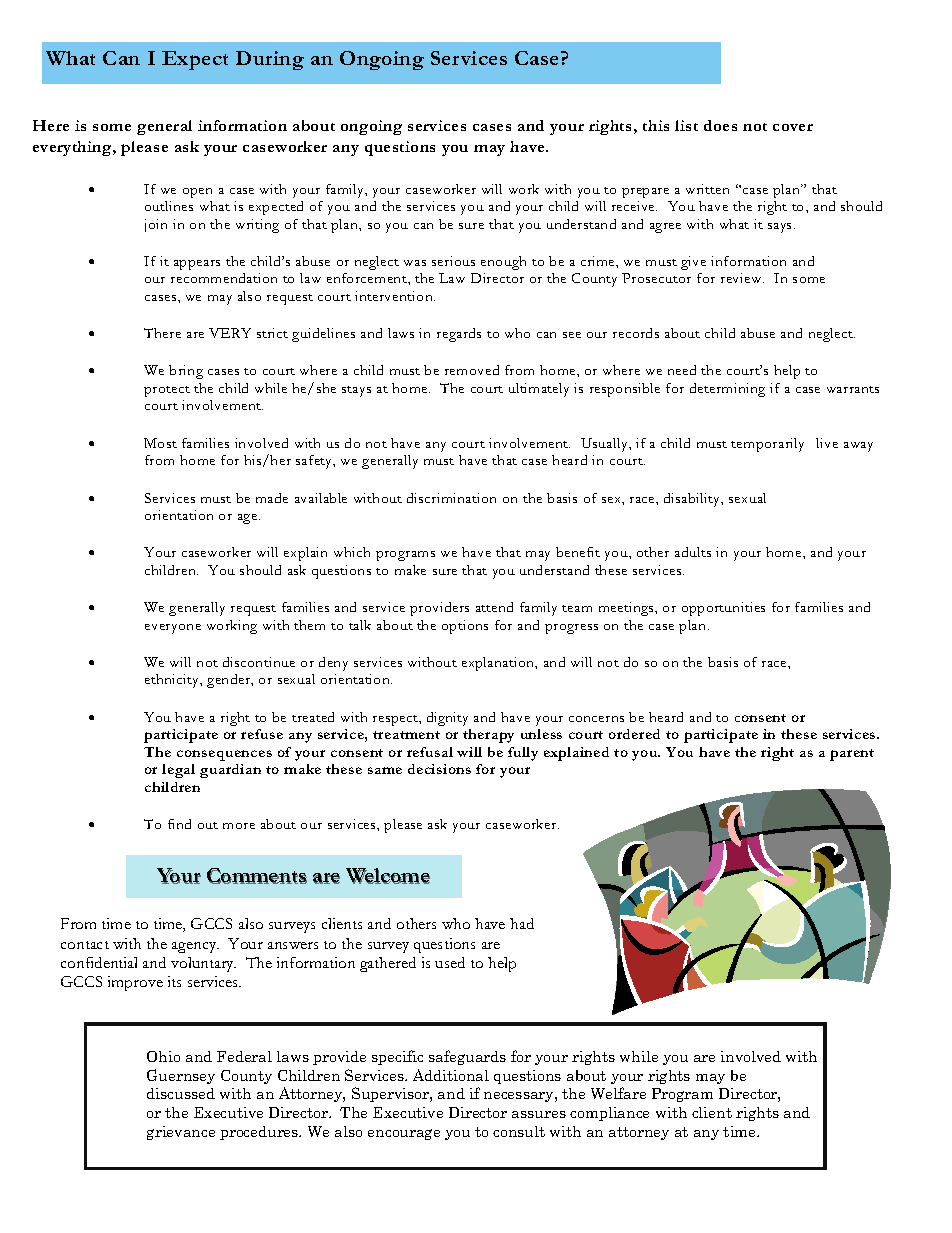  What do you see at coordinates (181, 1093) in the image?
I see `discussed` at bounding box center [181, 1093].
